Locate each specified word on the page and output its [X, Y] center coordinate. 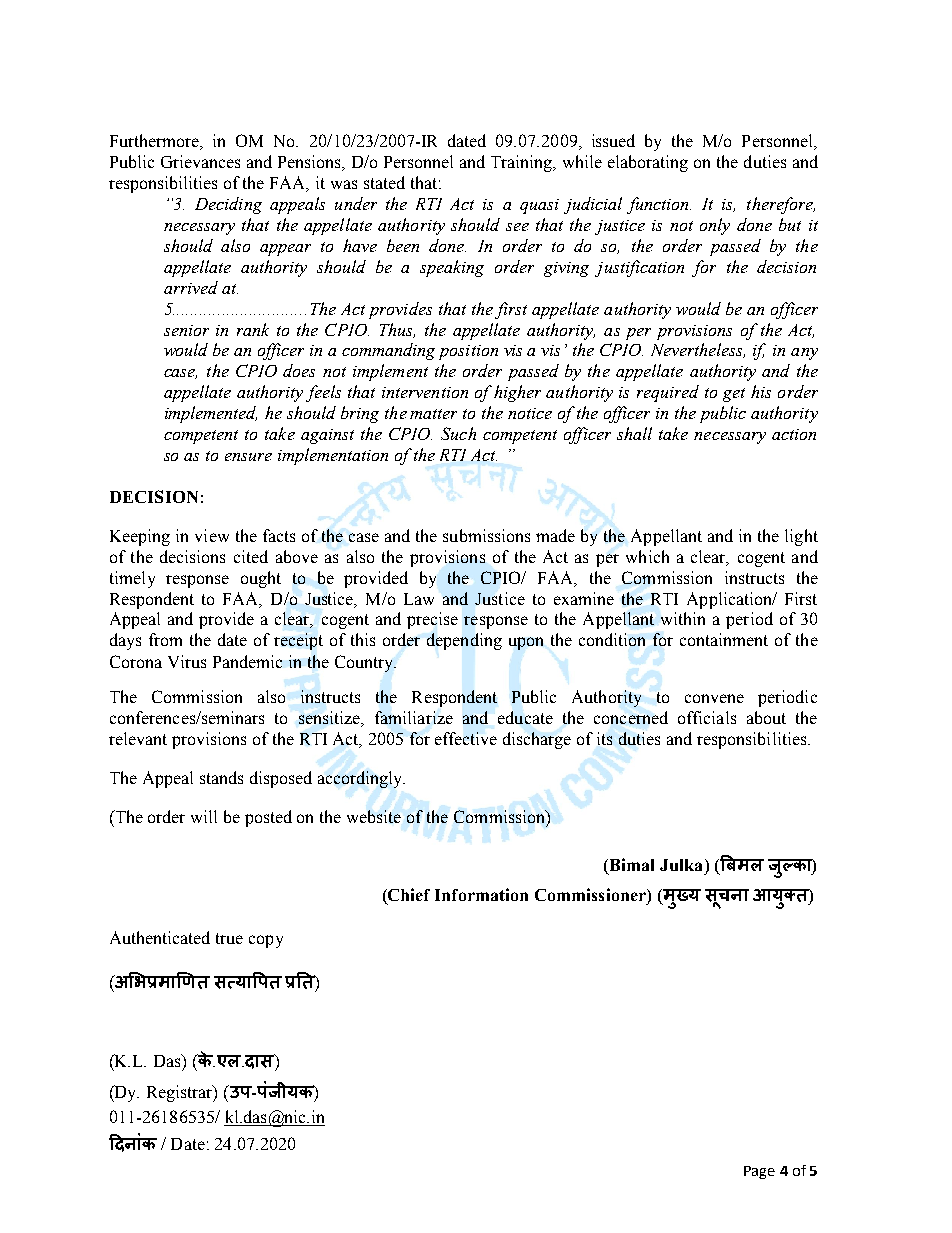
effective [466, 738]
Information [481, 894]
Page [759, 1172]
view [212, 535]
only [715, 226]
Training [523, 163]
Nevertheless [698, 350]
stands [221, 777]
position [468, 352]
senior [186, 330]
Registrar [181, 1093]
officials [707, 717]
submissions [486, 535]
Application [731, 600]
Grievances [200, 161]
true [229, 938]
